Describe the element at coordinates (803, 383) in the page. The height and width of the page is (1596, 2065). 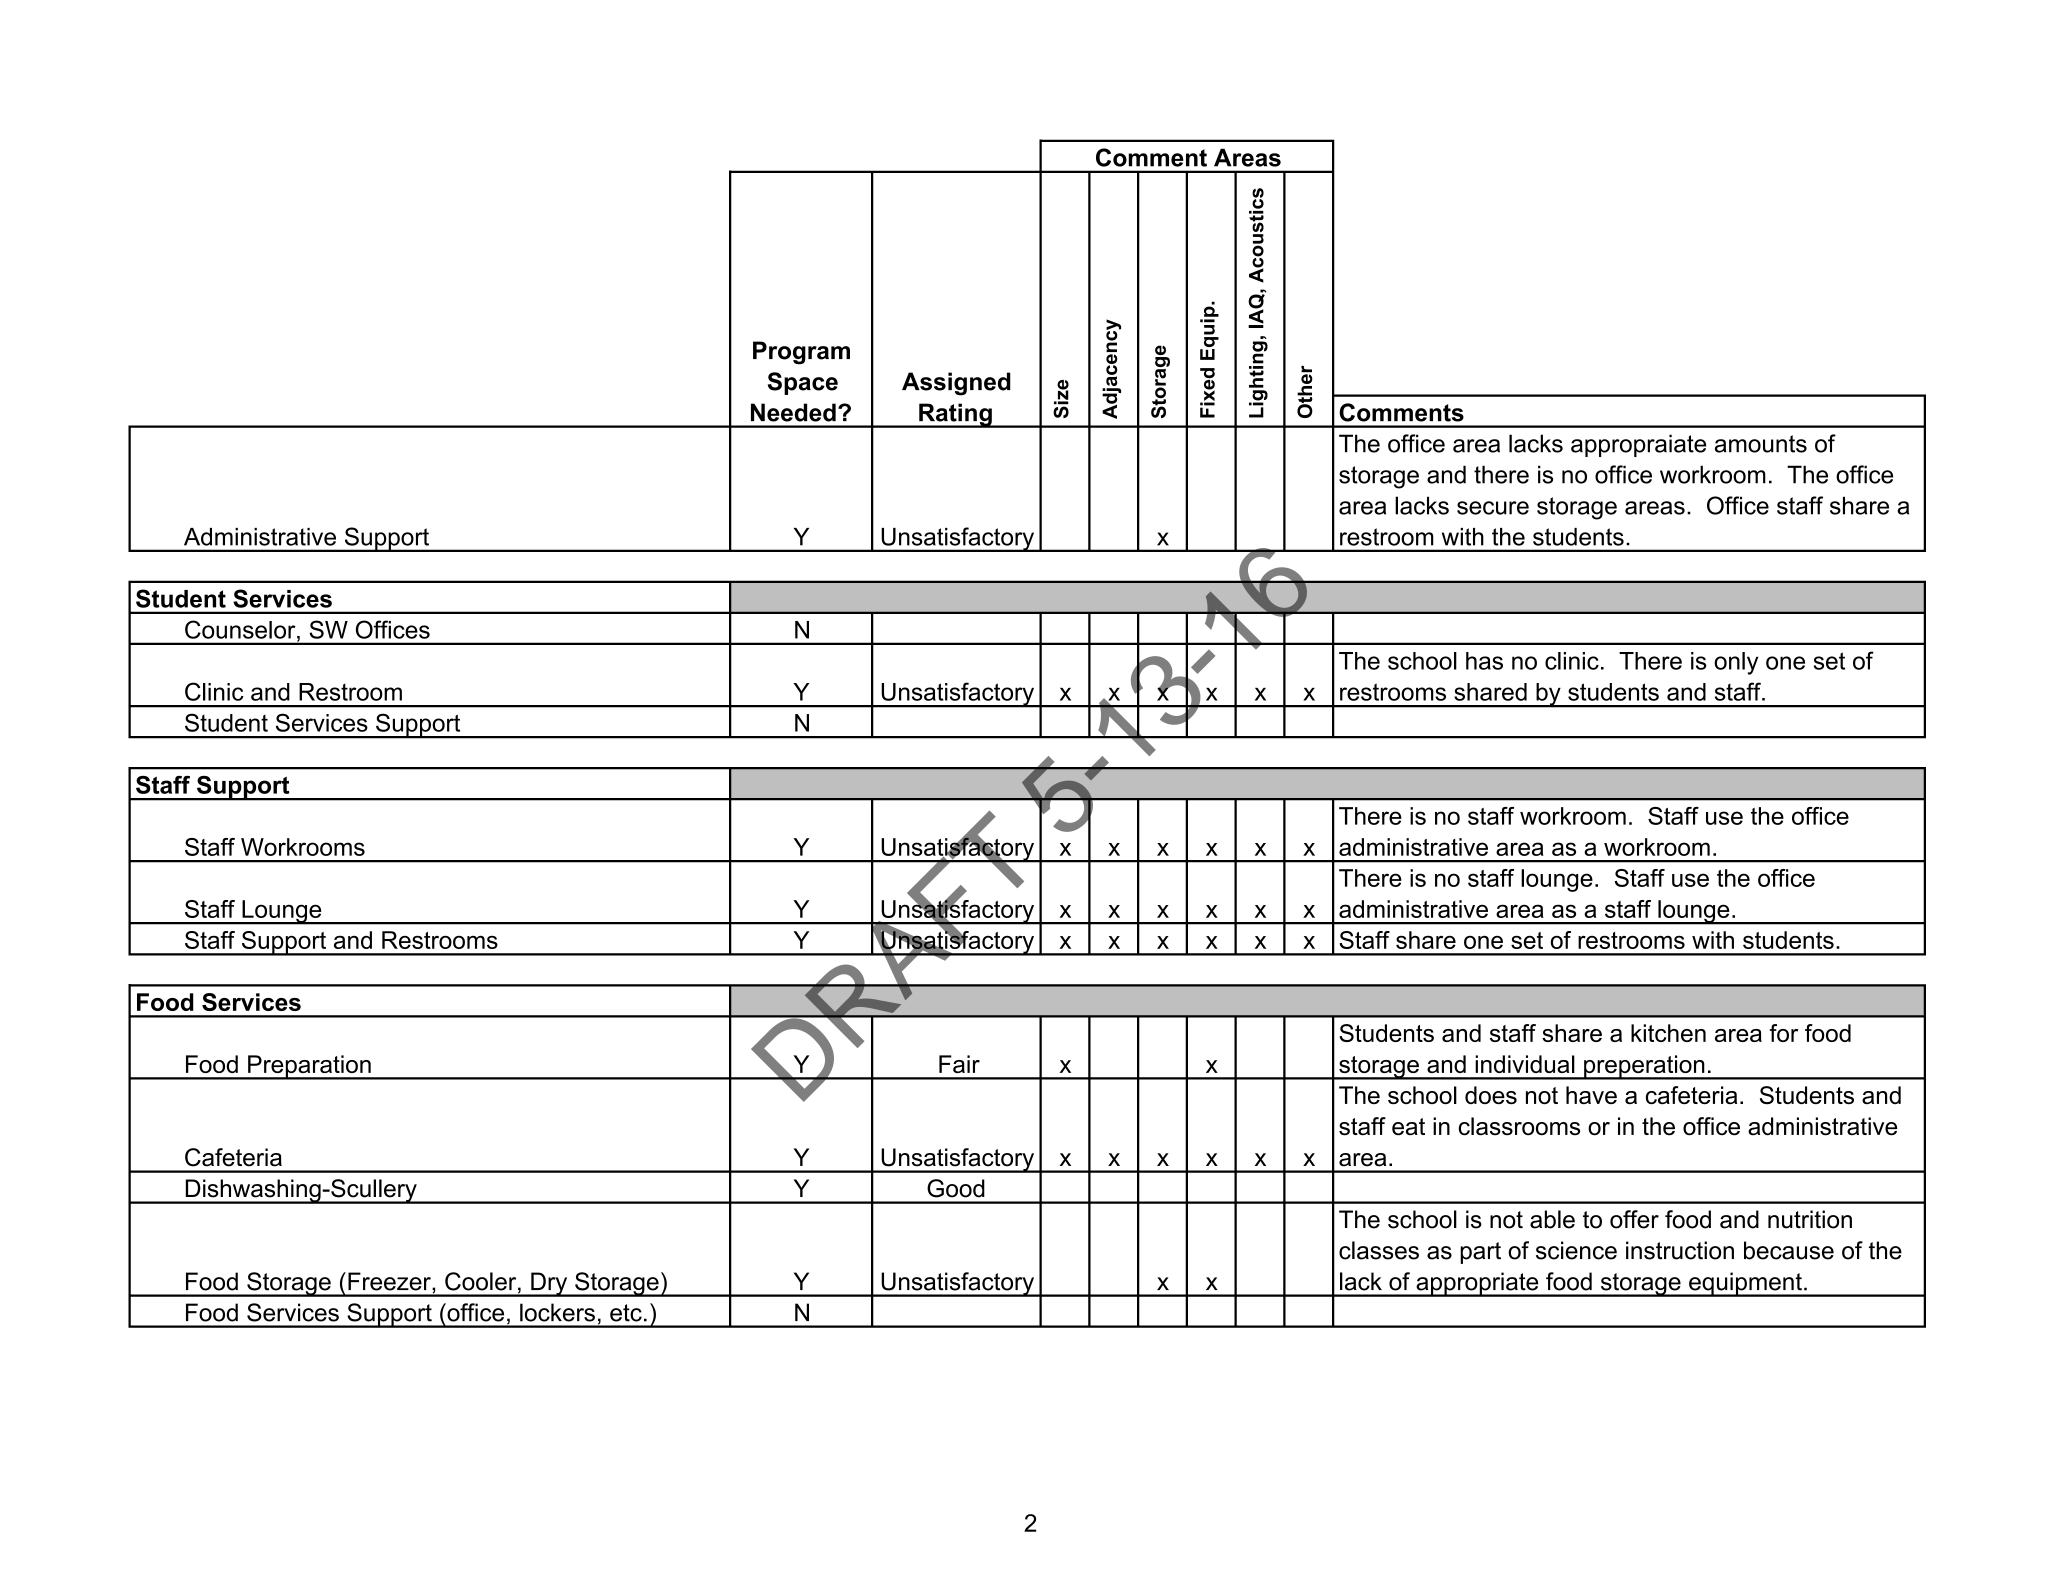
I see `Space` at that location.
